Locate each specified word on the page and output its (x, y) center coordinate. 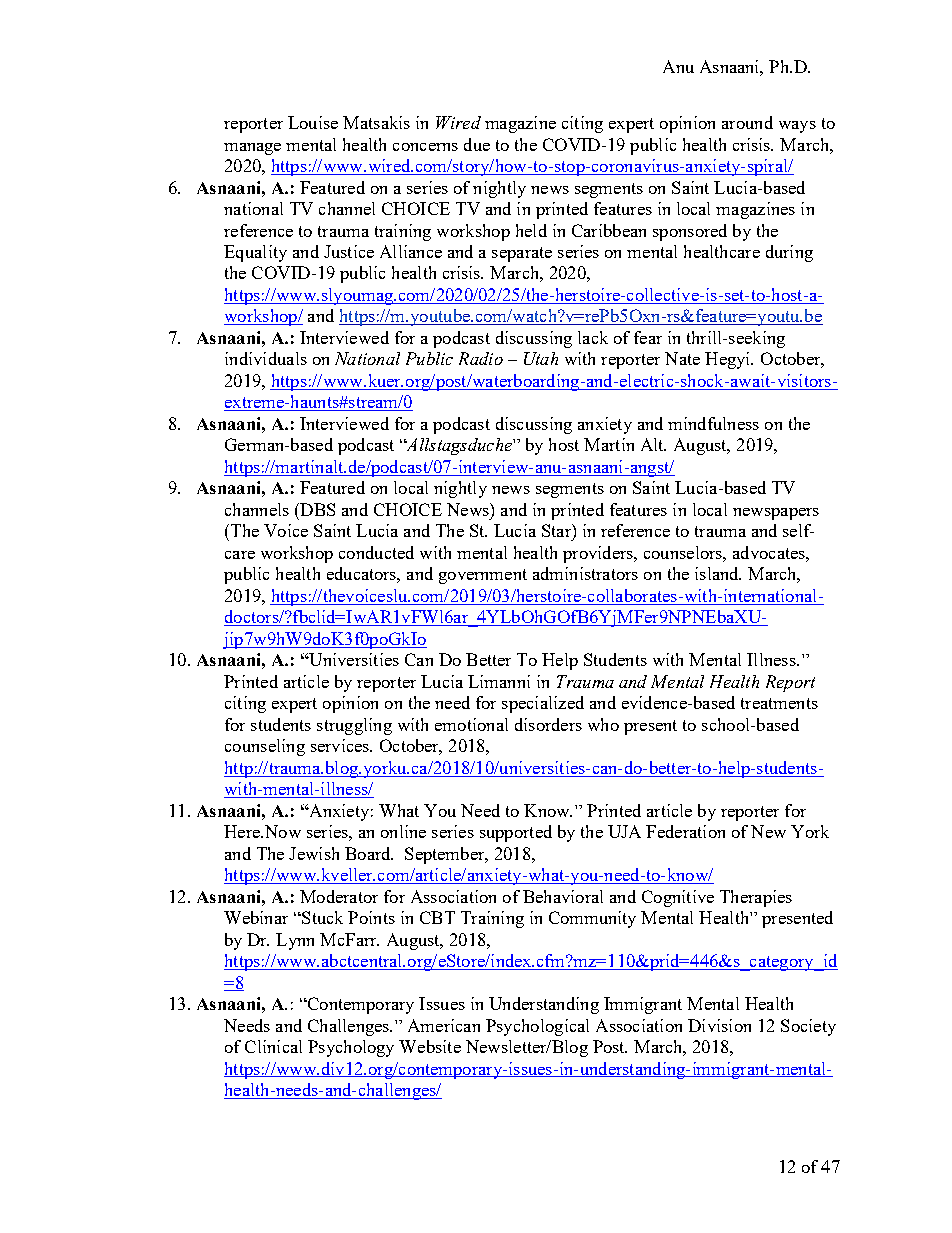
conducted (376, 552)
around (747, 122)
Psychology (351, 1048)
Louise (313, 122)
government (483, 576)
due (477, 144)
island (718, 573)
